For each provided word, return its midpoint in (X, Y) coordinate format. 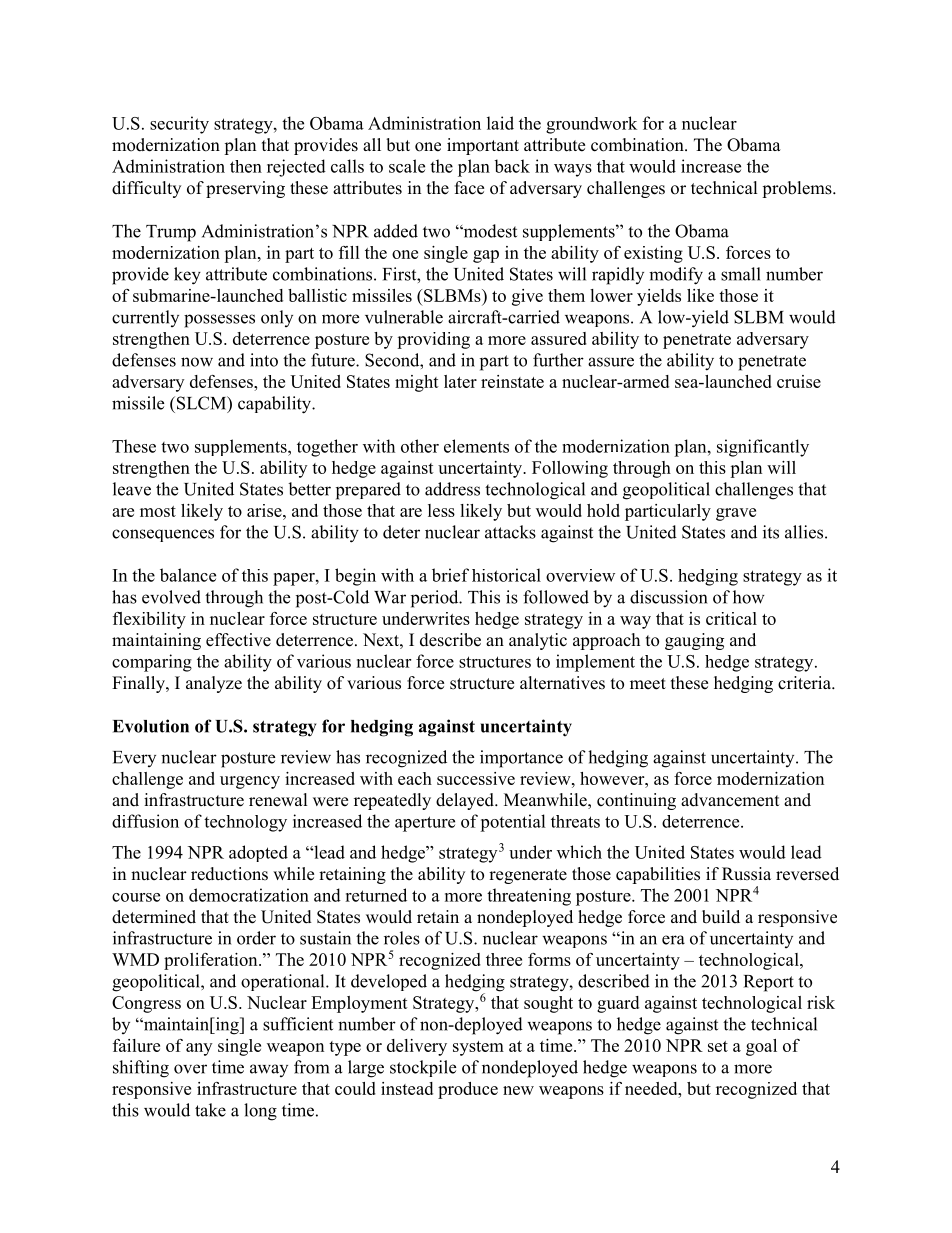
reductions (229, 874)
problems (798, 189)
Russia (746, 874)
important (483, 146)
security (179, 125)
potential (513, 823)
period (436, 599)
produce (468, 1090)
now (197, 362)
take (210, 1110)
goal (761, 1047)
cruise (799, 381)
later (460, 381)
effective (238, 640)
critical (731, 618)
